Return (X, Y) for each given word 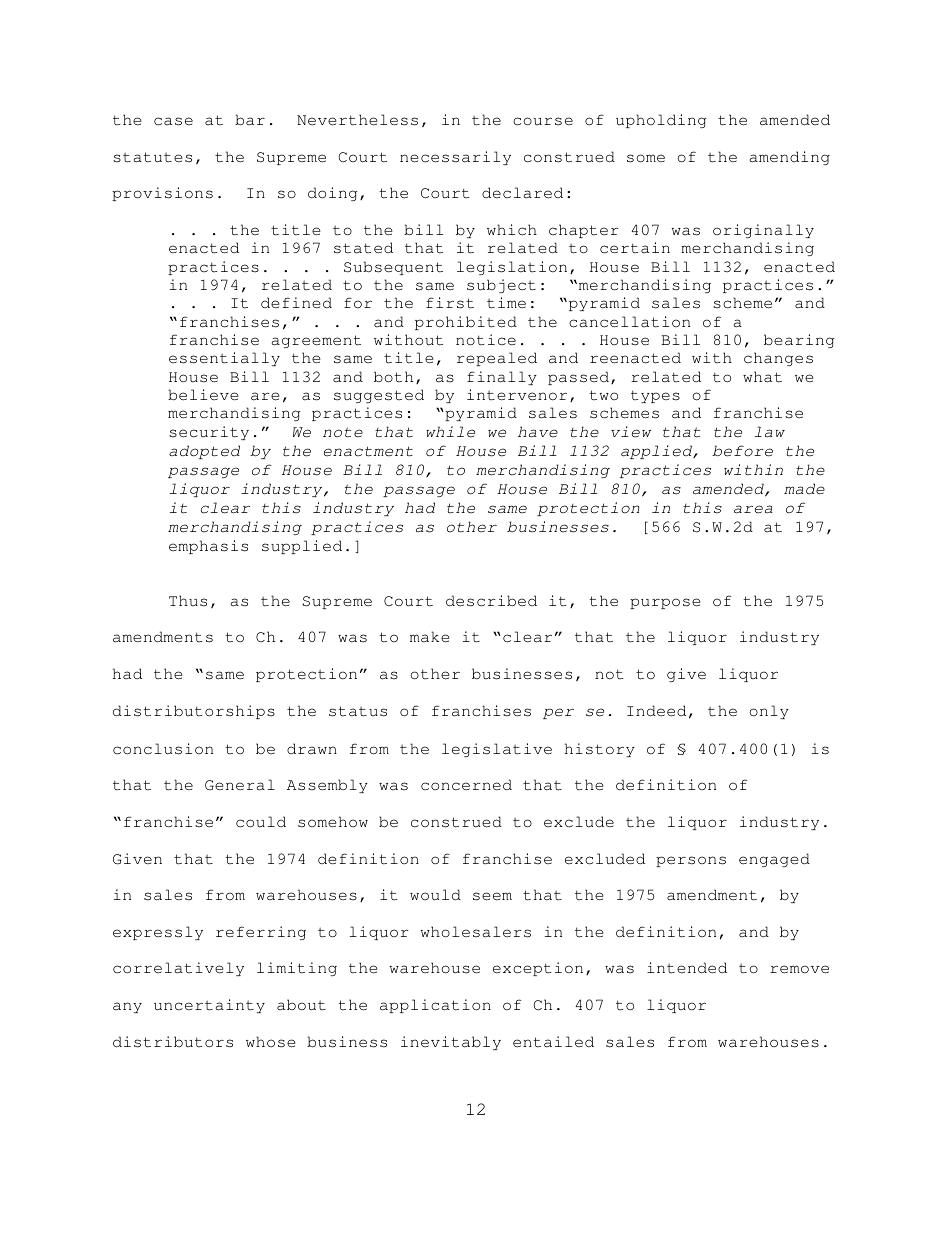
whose (270, 1042)
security (209, 433)
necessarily (455, 158)
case (173, 121)
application (435, 1006)
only (769, 712)
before (742, 451)
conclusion (163, 749)
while (450, 432)
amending (789, 158)
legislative (497, 750)
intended (687, 968)
